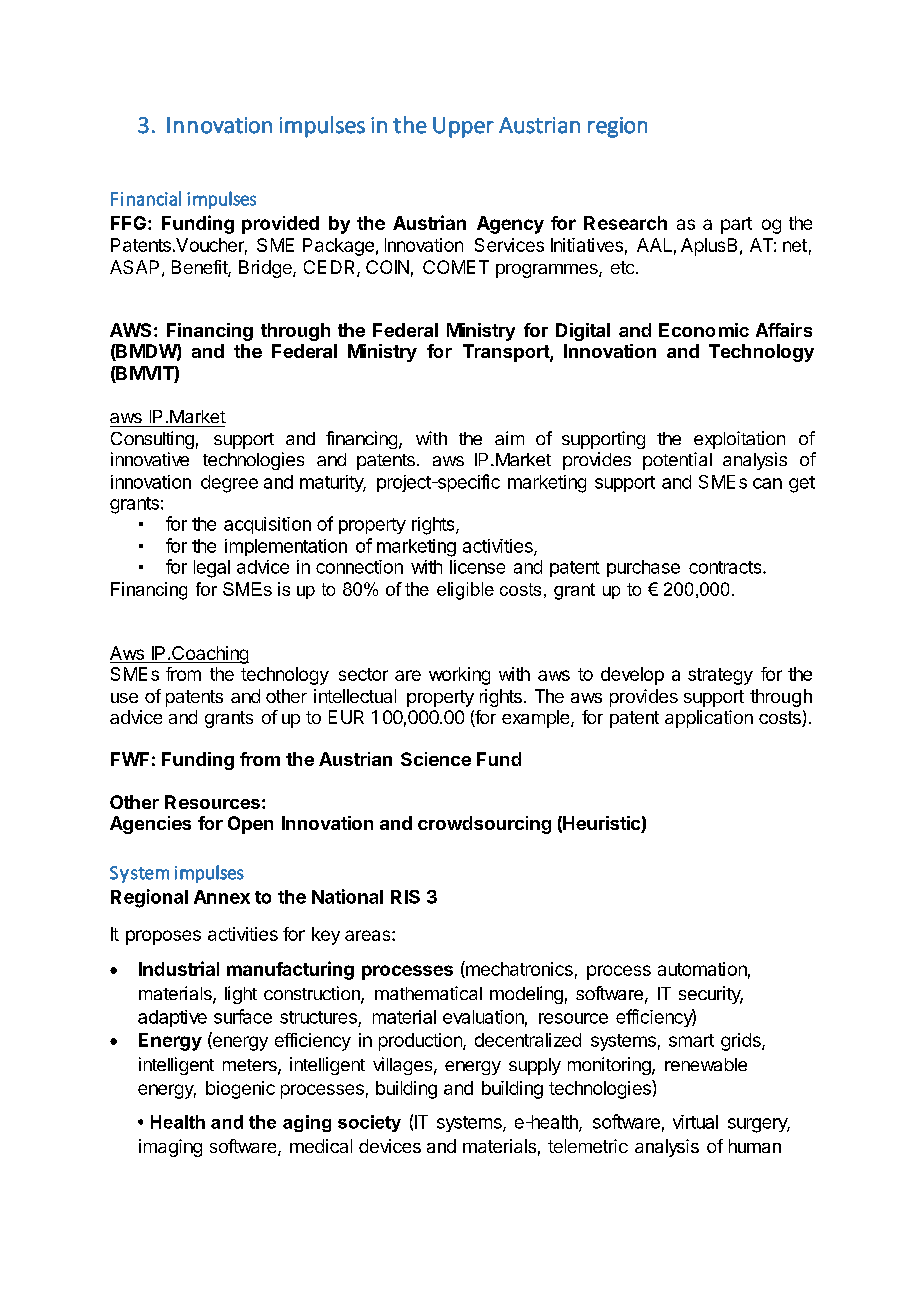  I want to click on biogenic, so click(240, 1090).
